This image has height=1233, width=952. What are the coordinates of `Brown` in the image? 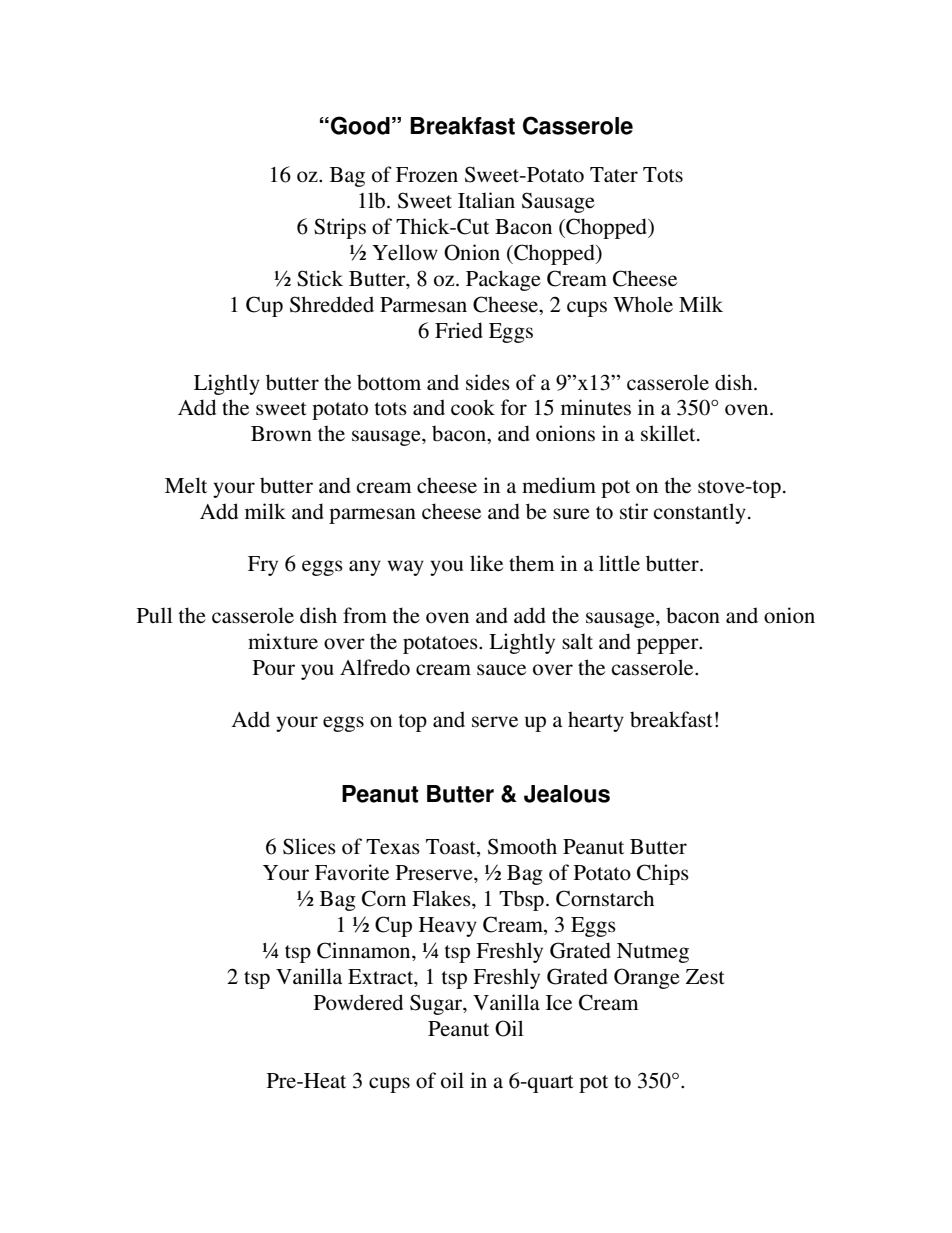 It's located at (281, 434).
